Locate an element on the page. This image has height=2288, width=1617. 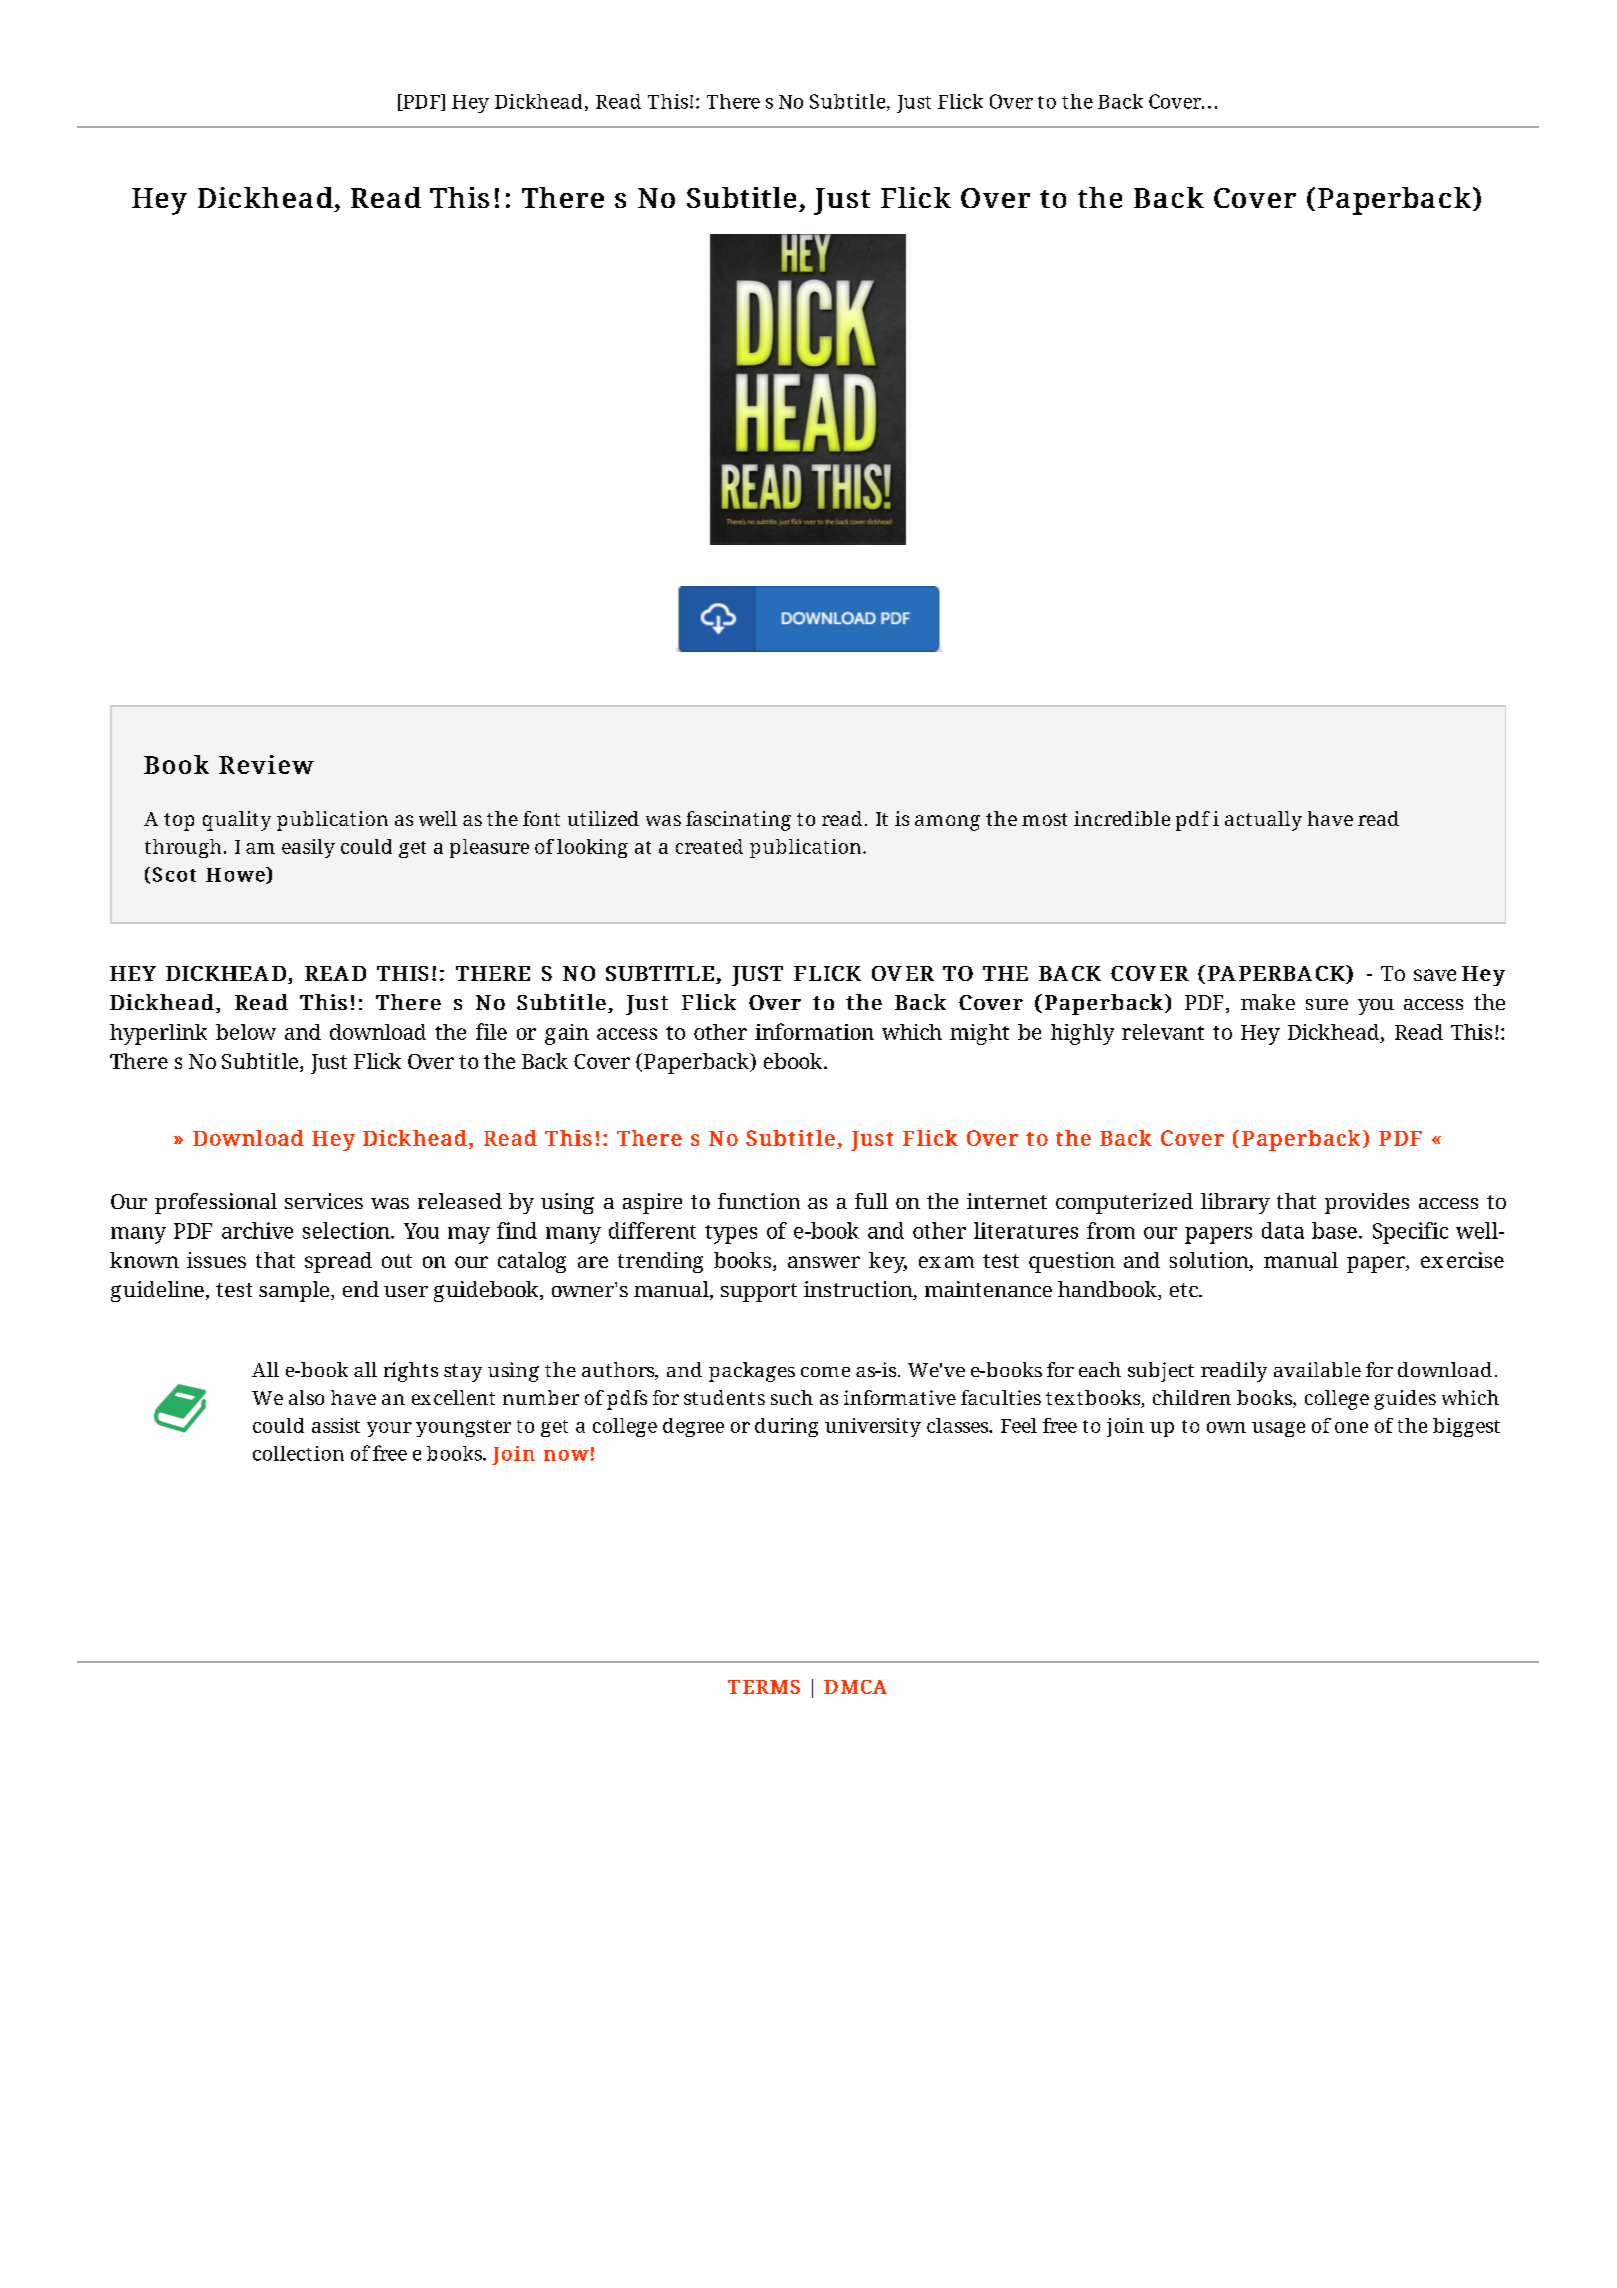
below is located at coordinates (246, 1032).
